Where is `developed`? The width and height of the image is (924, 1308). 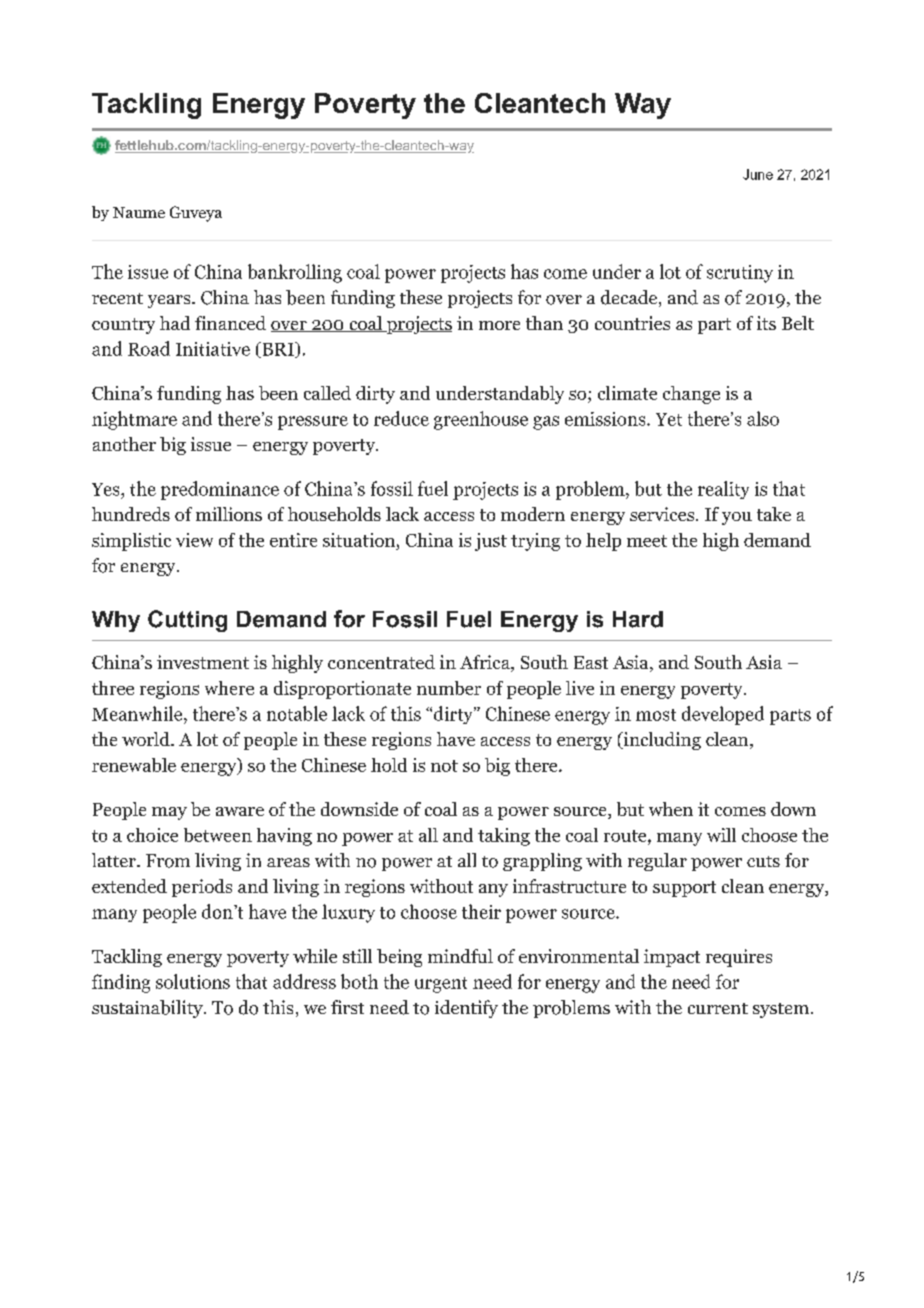
developed is located at coordinates (723, 715).
